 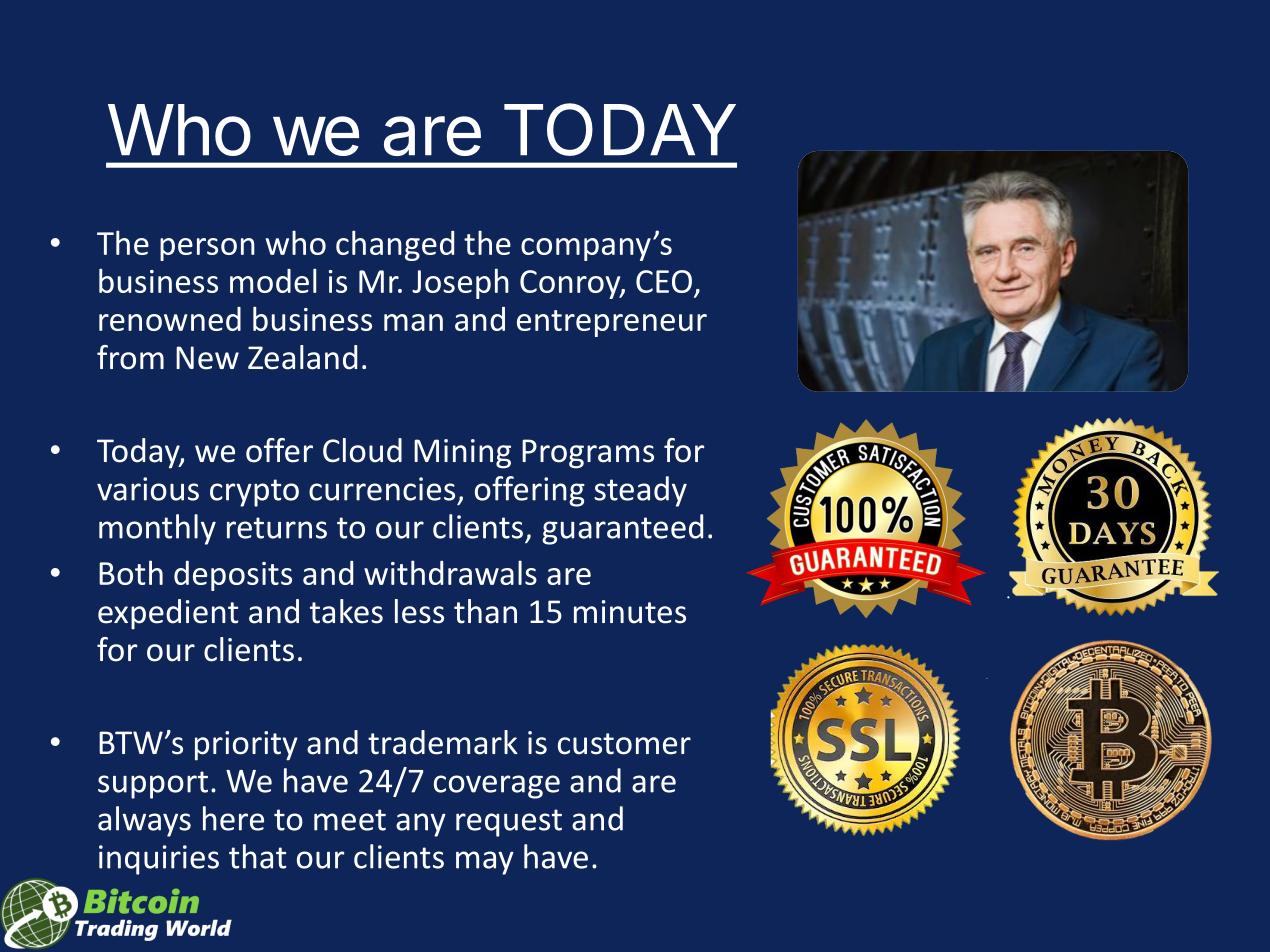 I want to click on request, so click(x=509, y=823).
